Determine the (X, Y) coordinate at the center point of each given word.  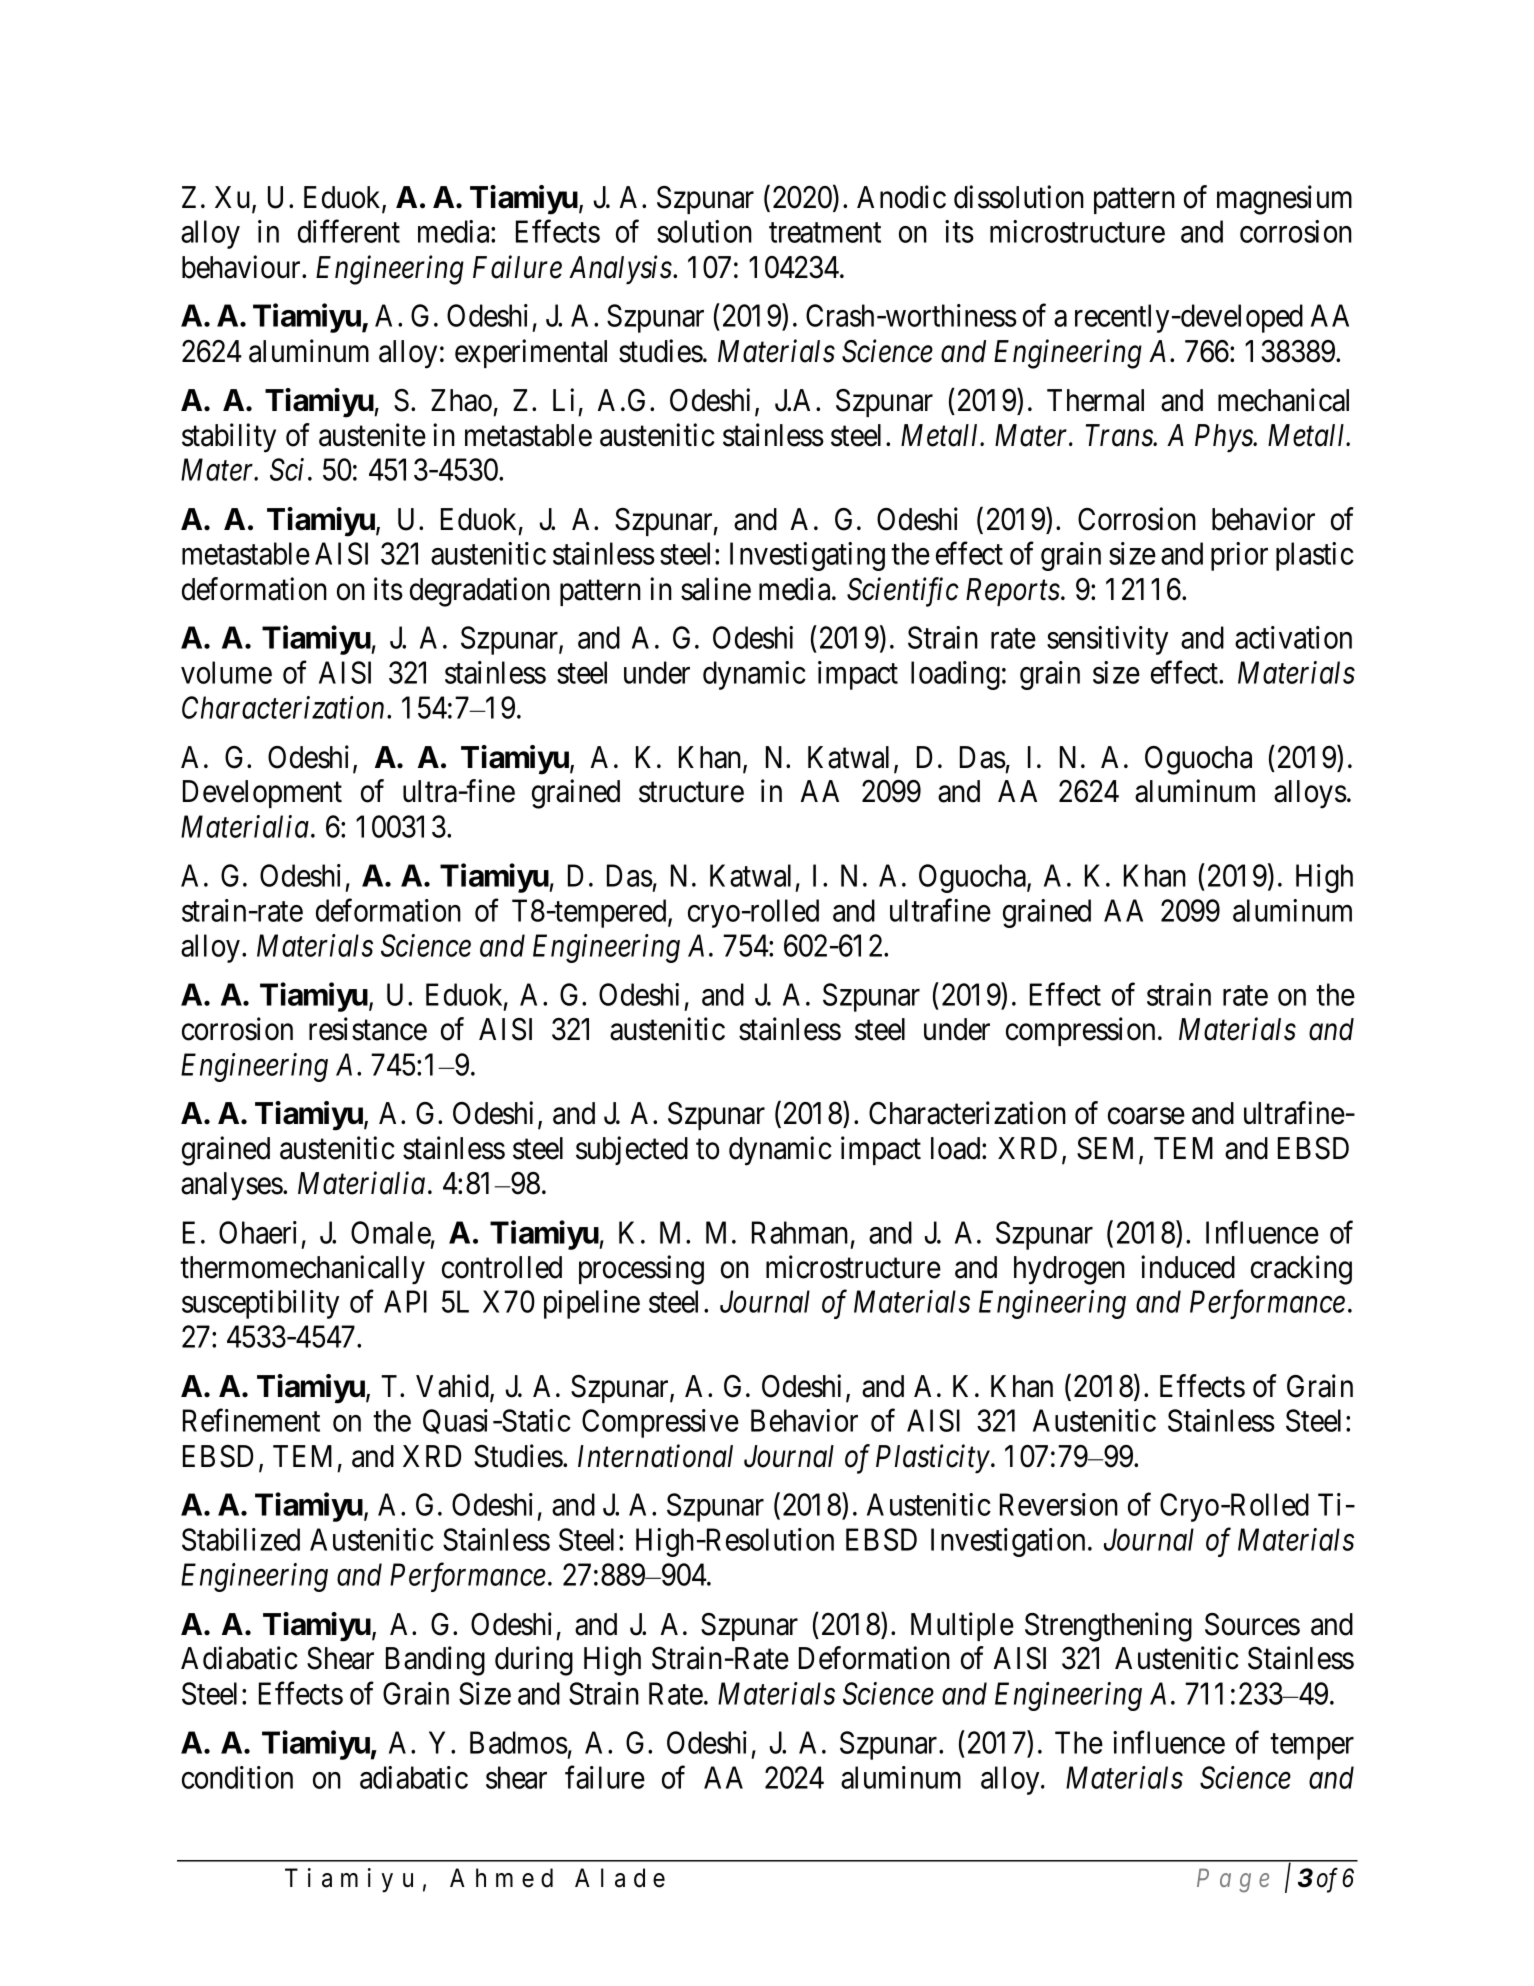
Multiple (962, 1626)
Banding (435, 1661)
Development (262, 794)
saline (716, 589)
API (405, 1301)
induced (1188, 1267)
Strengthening (1108, 1627)
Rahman (800, 1232)
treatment (825, 233)
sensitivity (1107, 640)
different (349, 231)
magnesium (1284, 200)
